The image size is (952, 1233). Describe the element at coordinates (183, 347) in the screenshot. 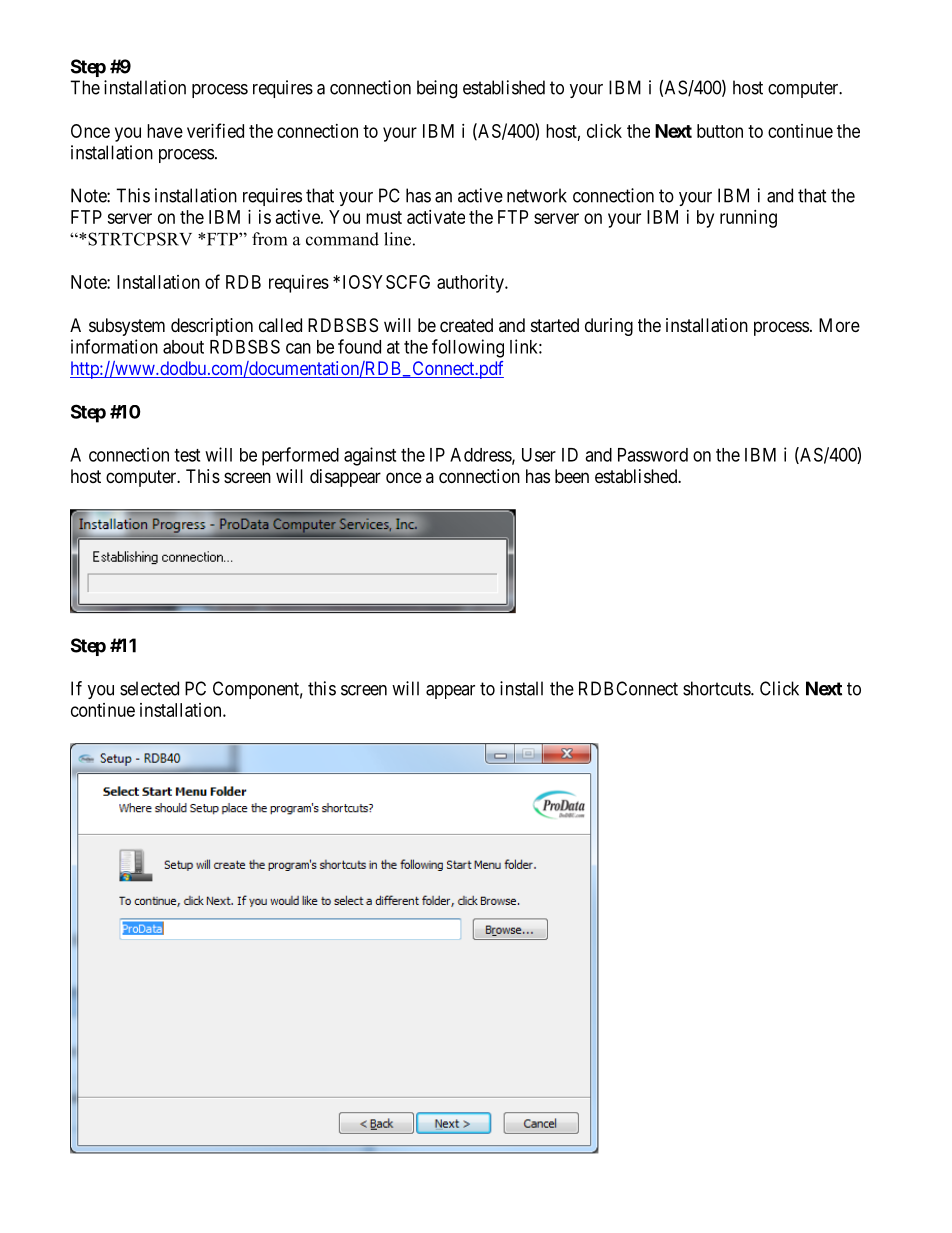

I see `about` at that location.
